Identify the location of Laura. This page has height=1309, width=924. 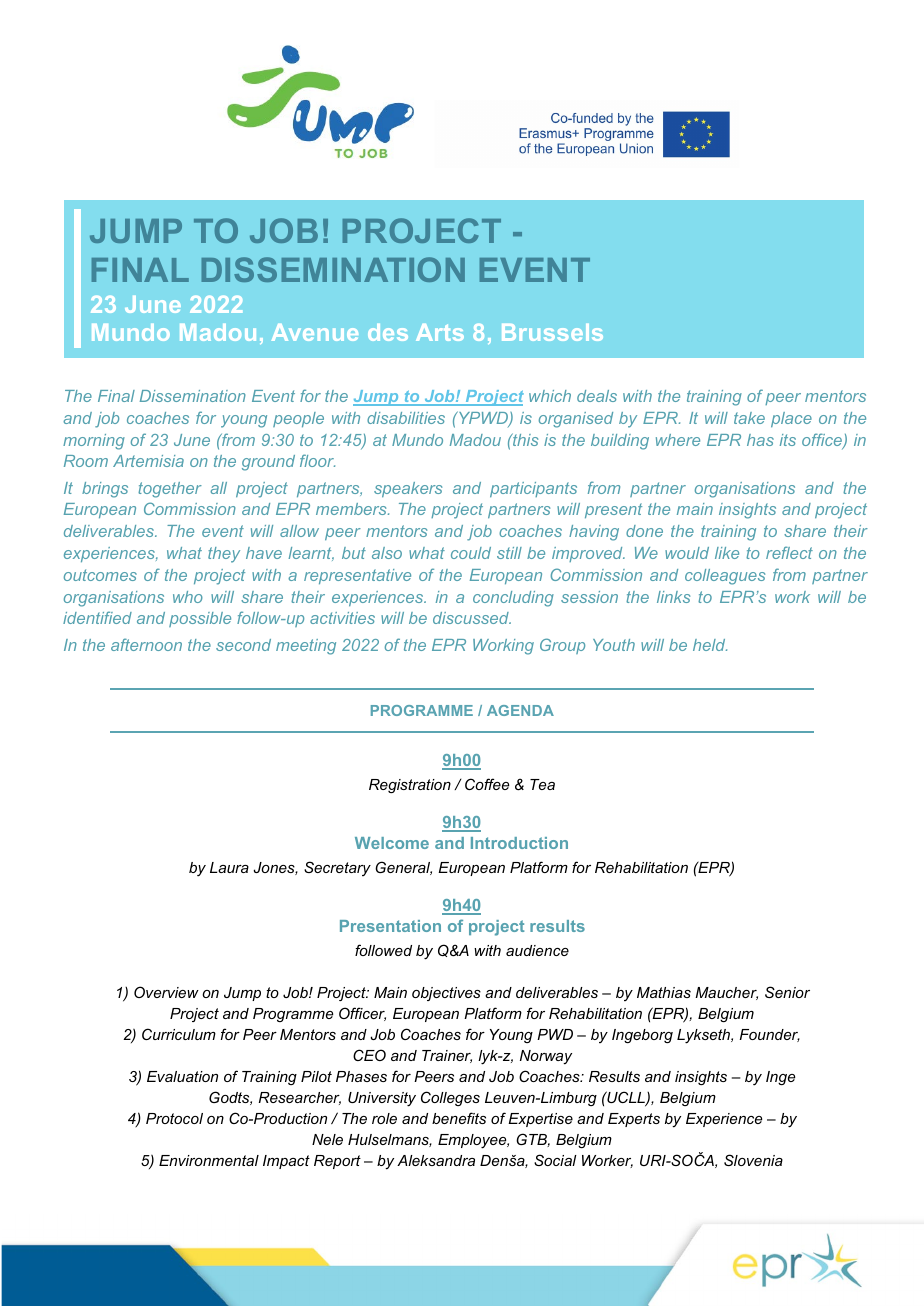
(229, 867).
